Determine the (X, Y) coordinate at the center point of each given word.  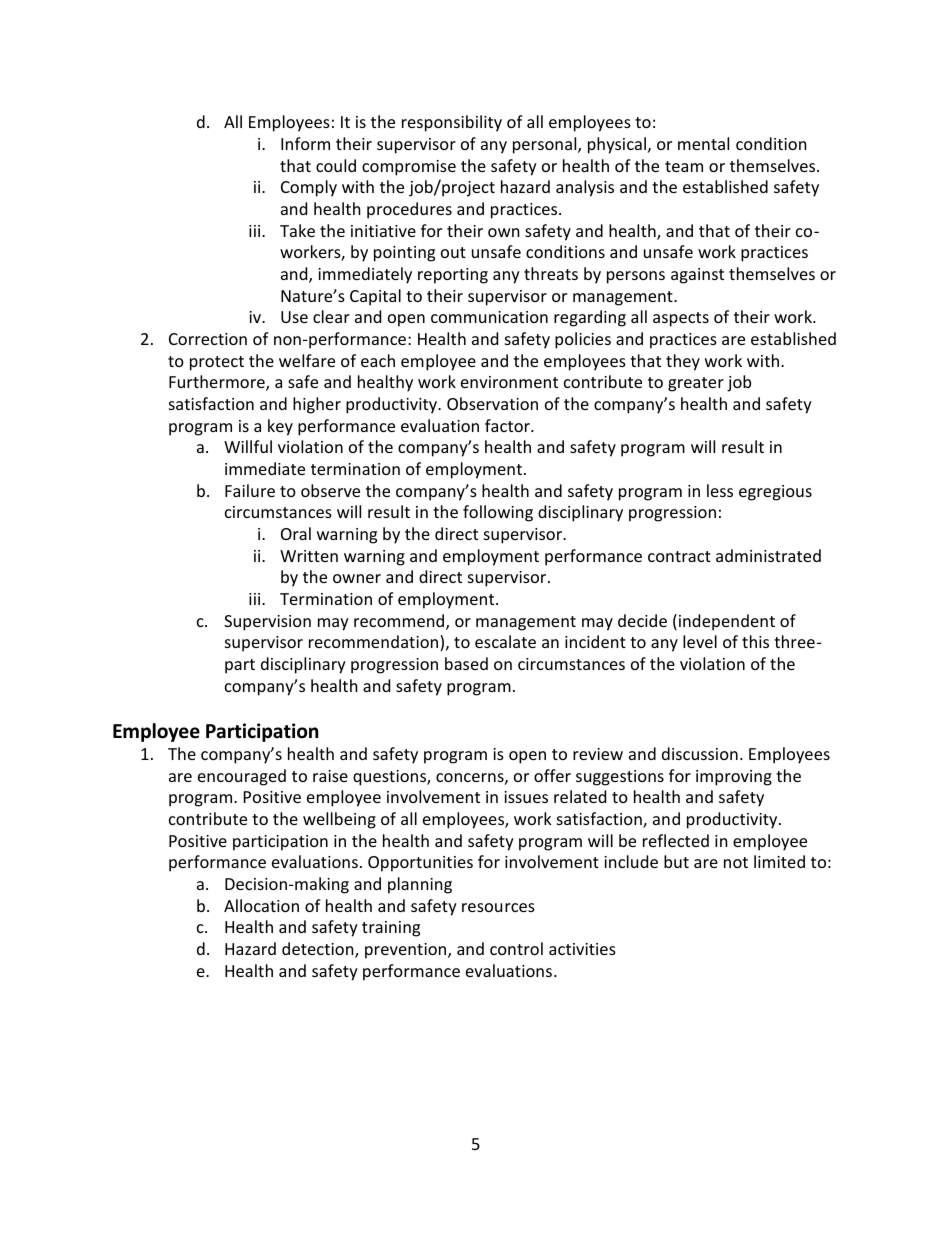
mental (703, 143)
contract (679, 556)
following (498, 513)
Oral (296, 533)
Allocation (261, 905)
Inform (305, 143)
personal (546, 145)
